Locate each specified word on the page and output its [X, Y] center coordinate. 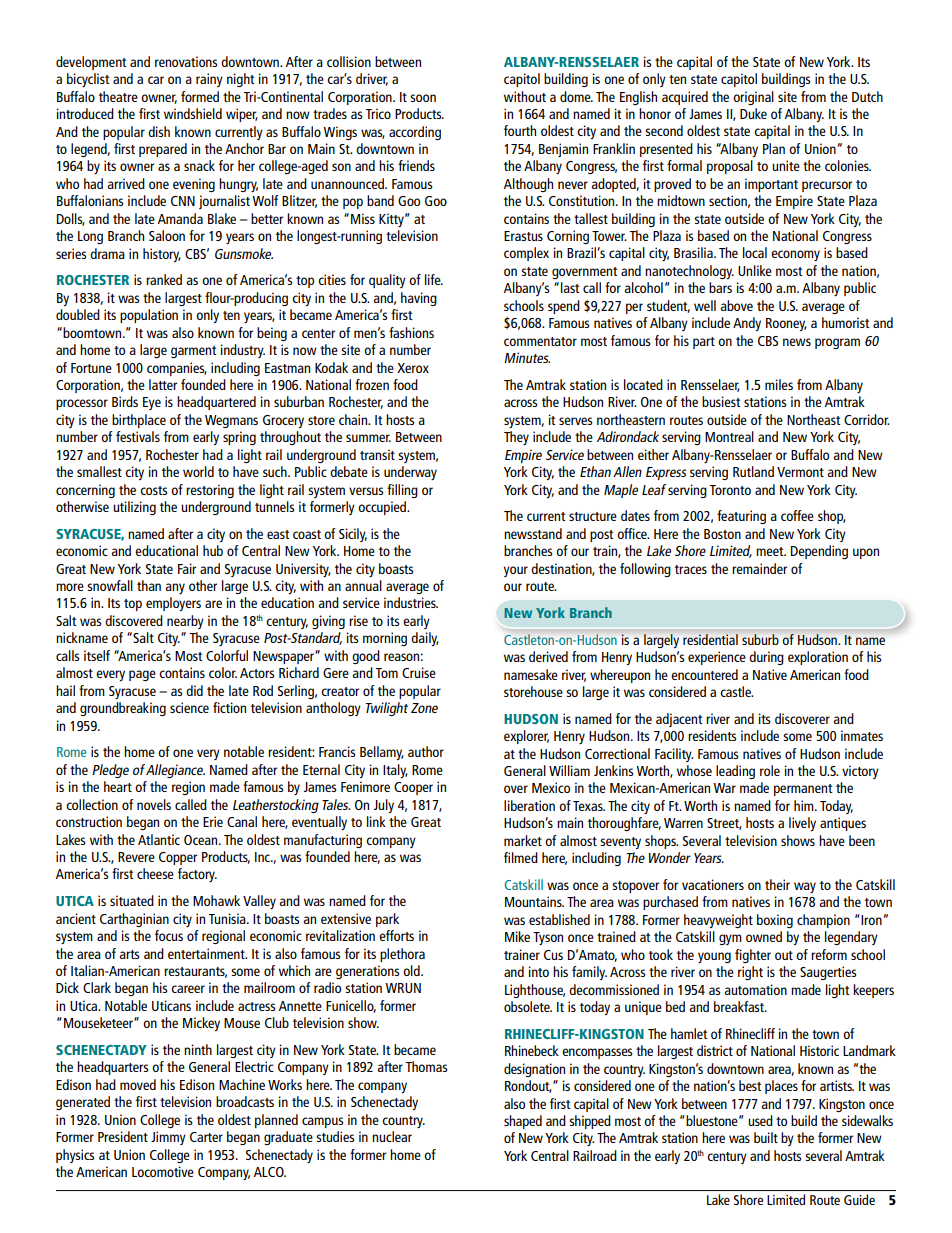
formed [200, 96]
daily [425, 639]
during [766, 658]
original [753, 98]
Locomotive [163, 1171]
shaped [523, 1122]
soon [423, 98]
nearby [185, 622]
